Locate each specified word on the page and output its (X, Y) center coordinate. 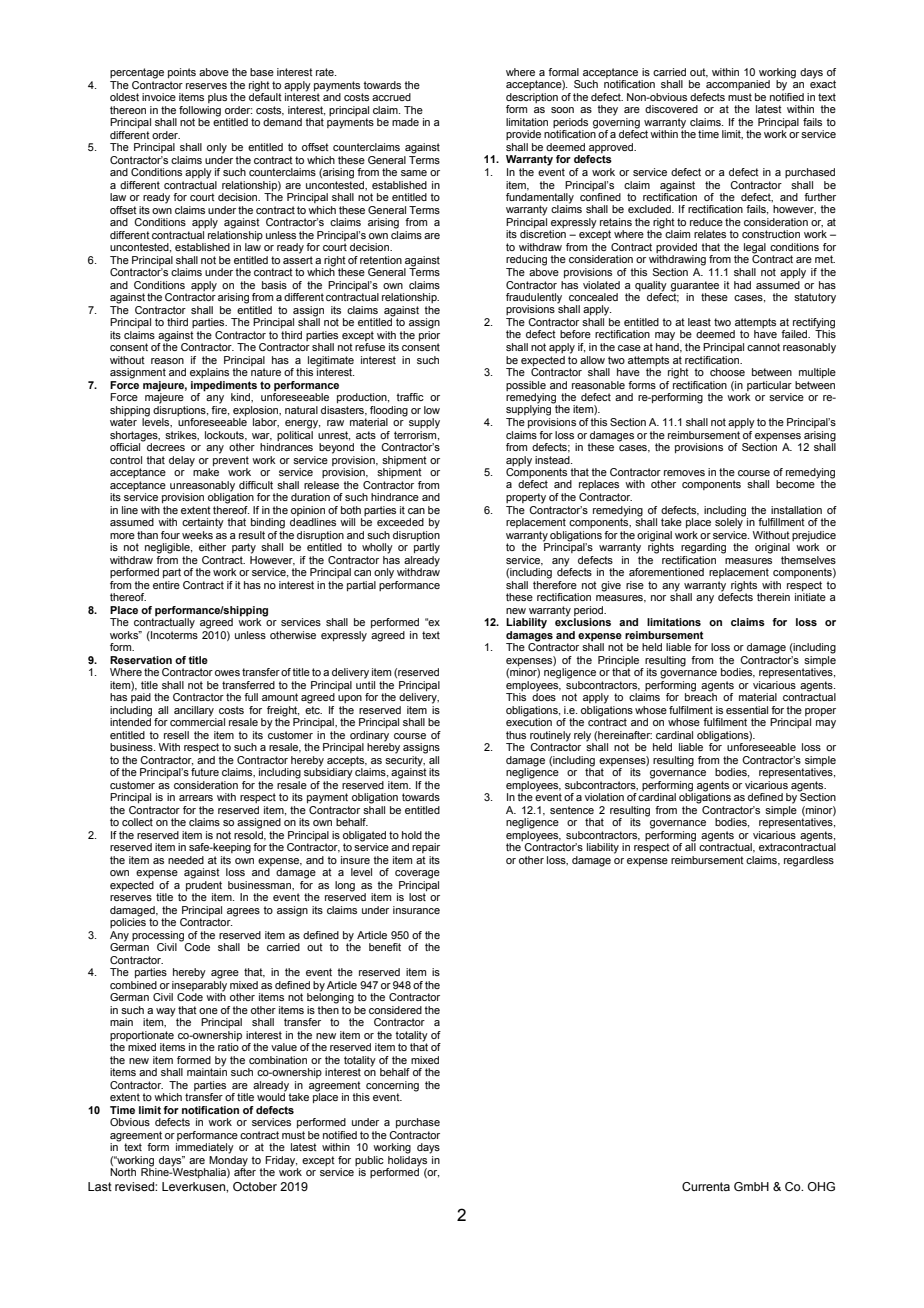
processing (159, 937)
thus (516, 735)
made (405, 122)
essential (747, 710)
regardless (809, 861)
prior (429, 334)
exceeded (400, 522)
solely (730, 522)
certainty (203, 523)
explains (209, 373)
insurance (416, 910)
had (742, 285)
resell (176, 735)
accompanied (738, 85)
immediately (205, 1148)
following (200, 111)
